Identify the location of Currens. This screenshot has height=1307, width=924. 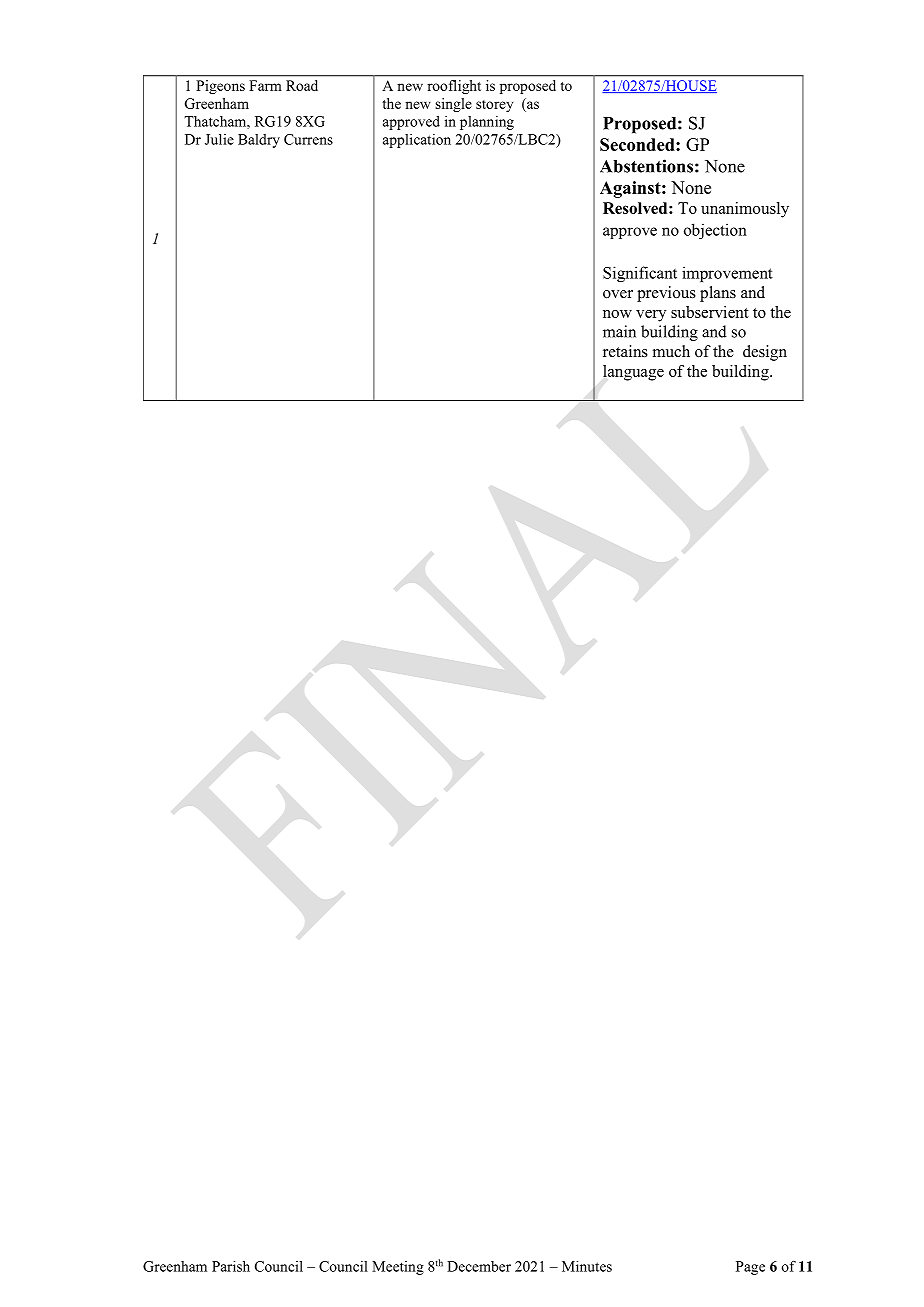
(308, 139).
